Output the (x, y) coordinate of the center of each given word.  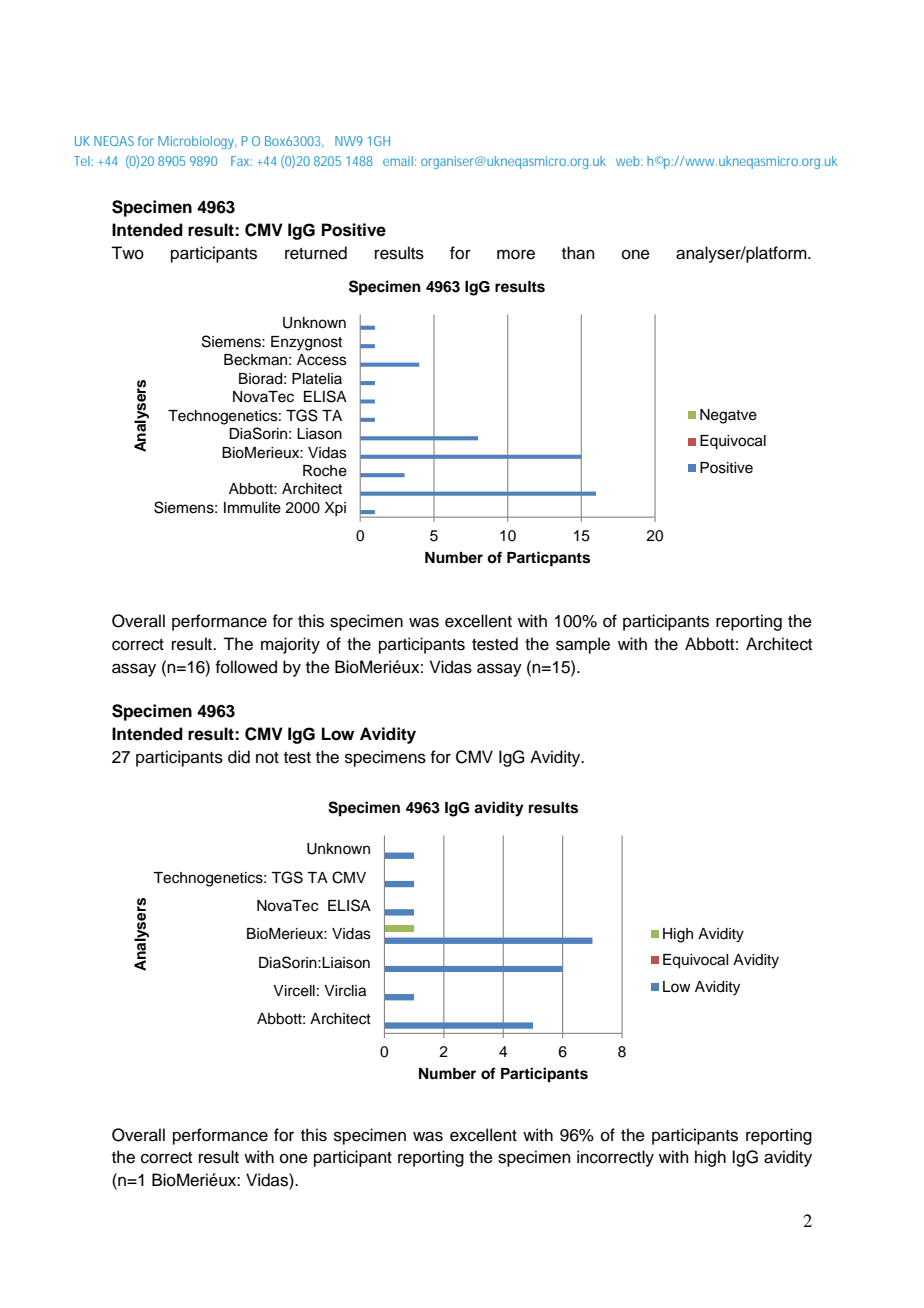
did (239, 757)
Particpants (548, 559)
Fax (241, 161)
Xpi (335, 509)
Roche (325, 471)
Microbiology (197, 142)
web (629, 161)
